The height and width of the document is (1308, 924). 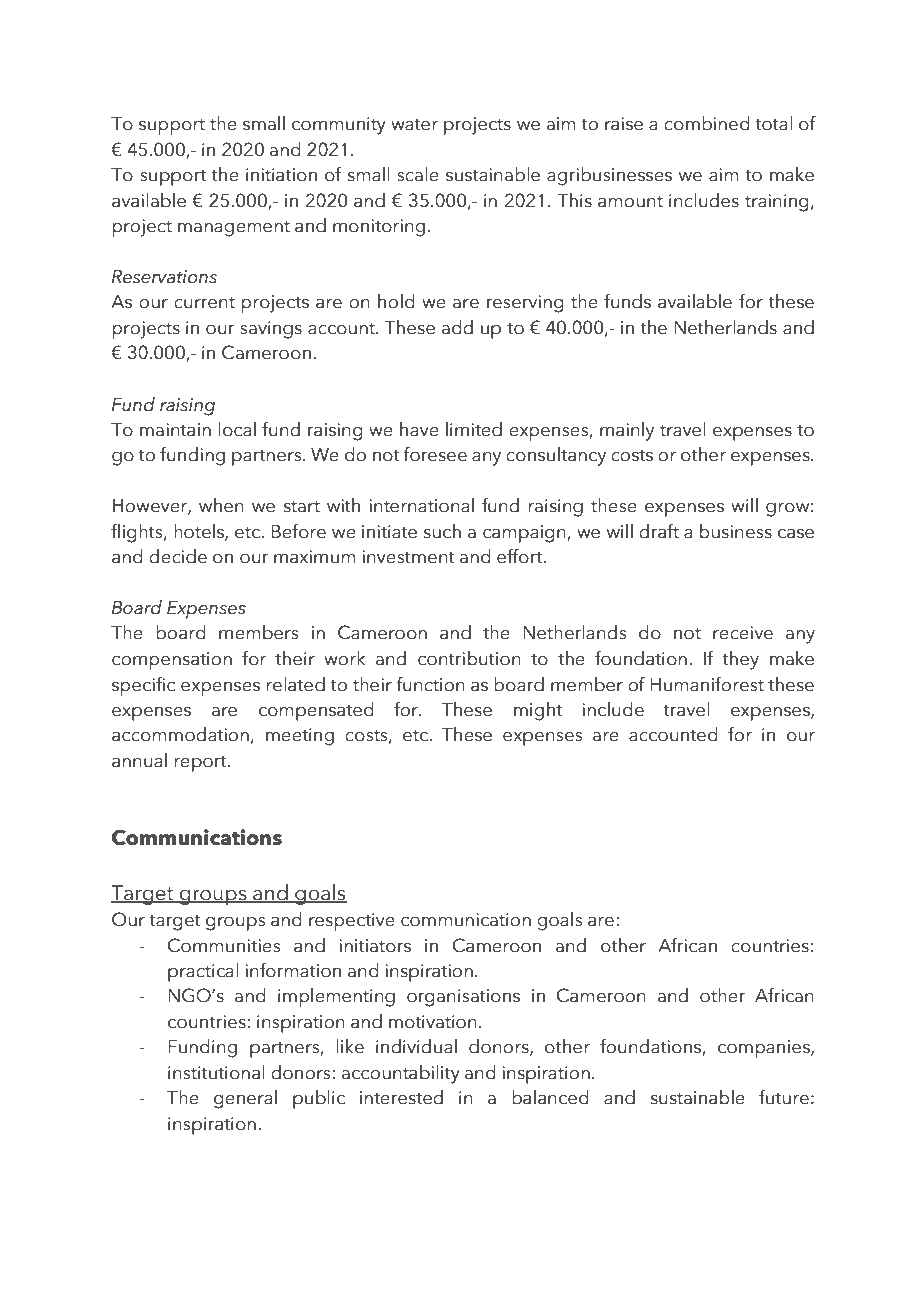 What do you see at coordinates (431, 684) in the document?
I see `function` at bounding box center [431, 684].
